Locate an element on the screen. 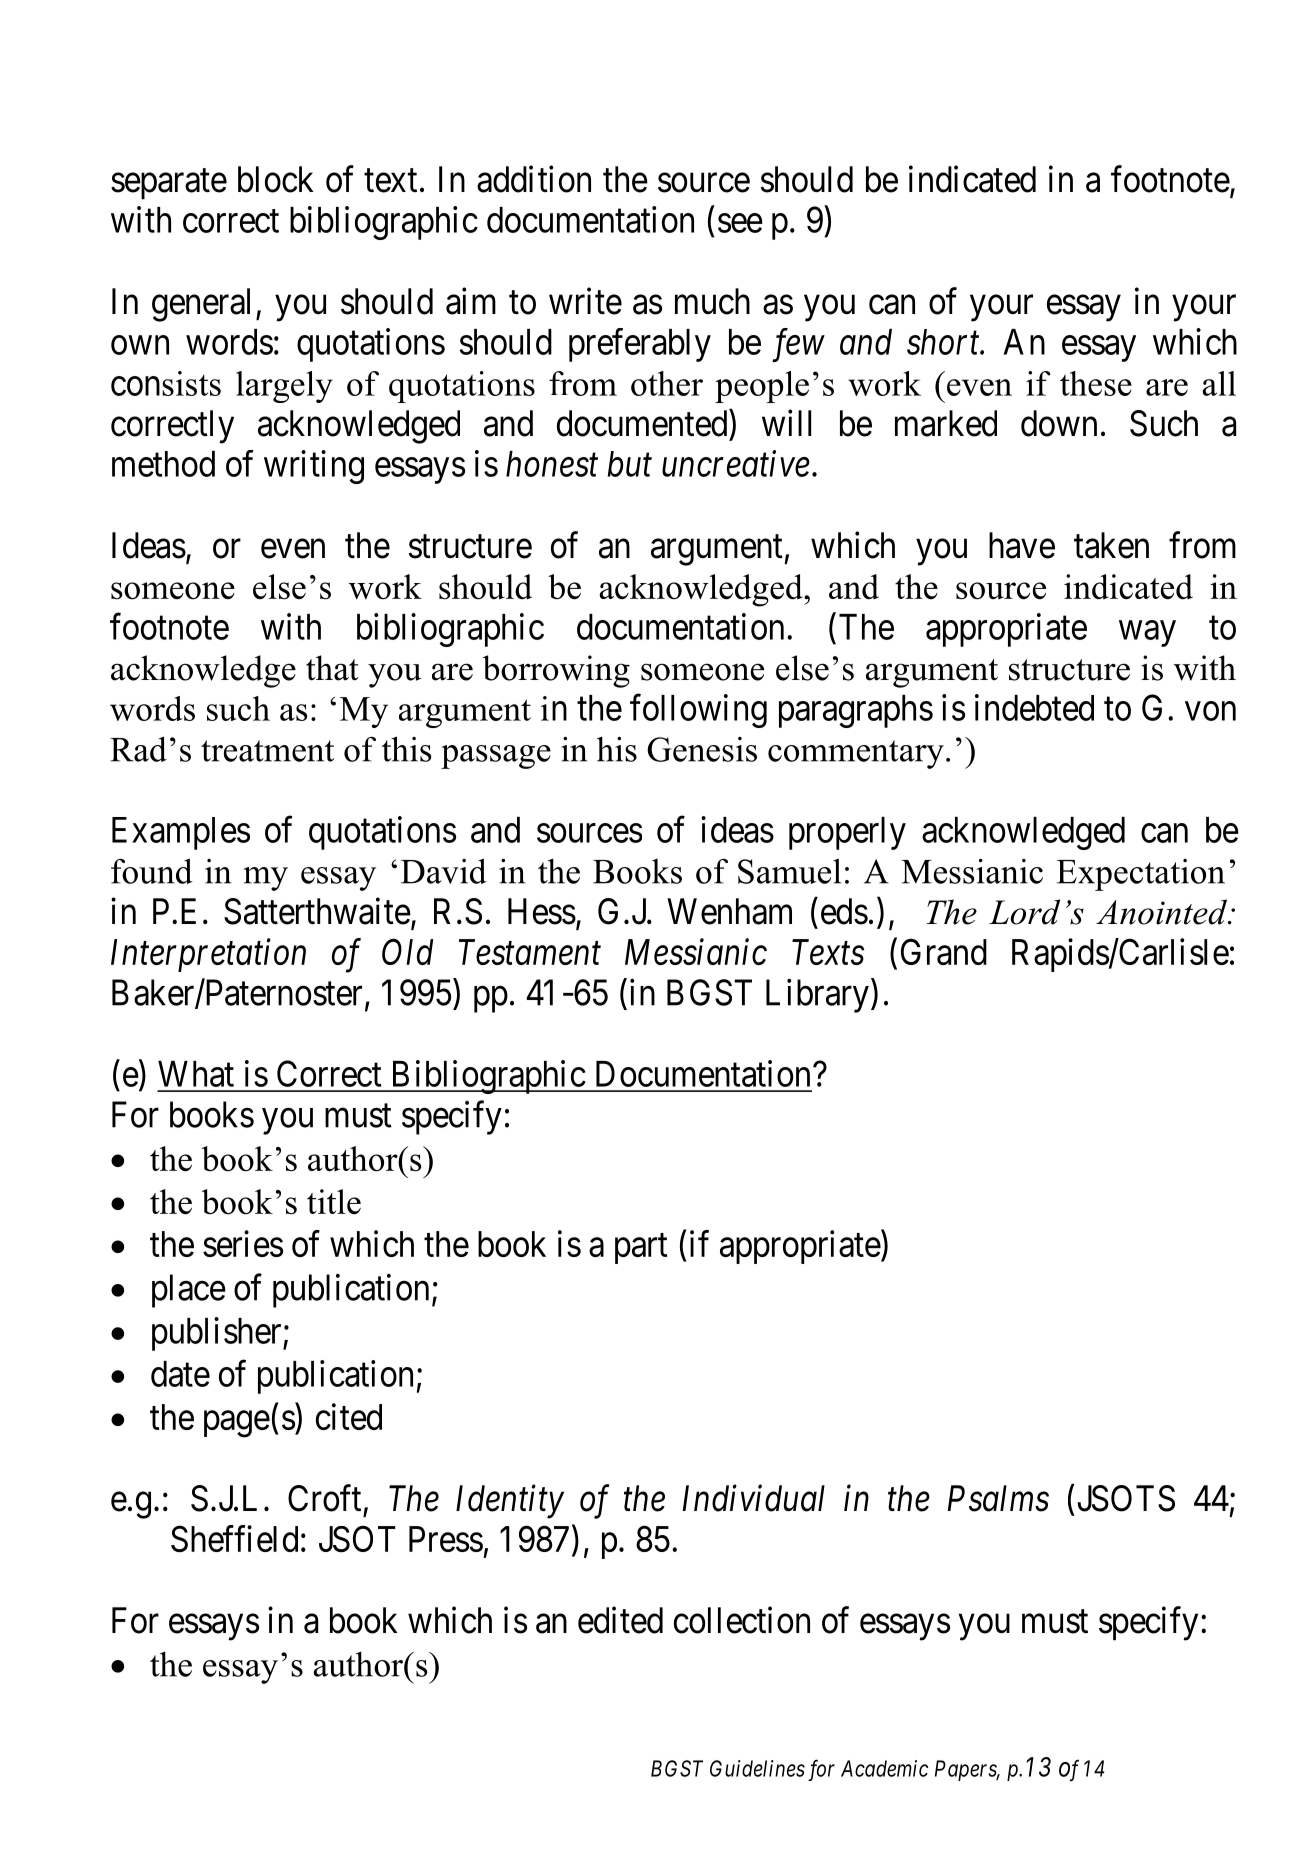  following is located at coordinates (698, 711).
